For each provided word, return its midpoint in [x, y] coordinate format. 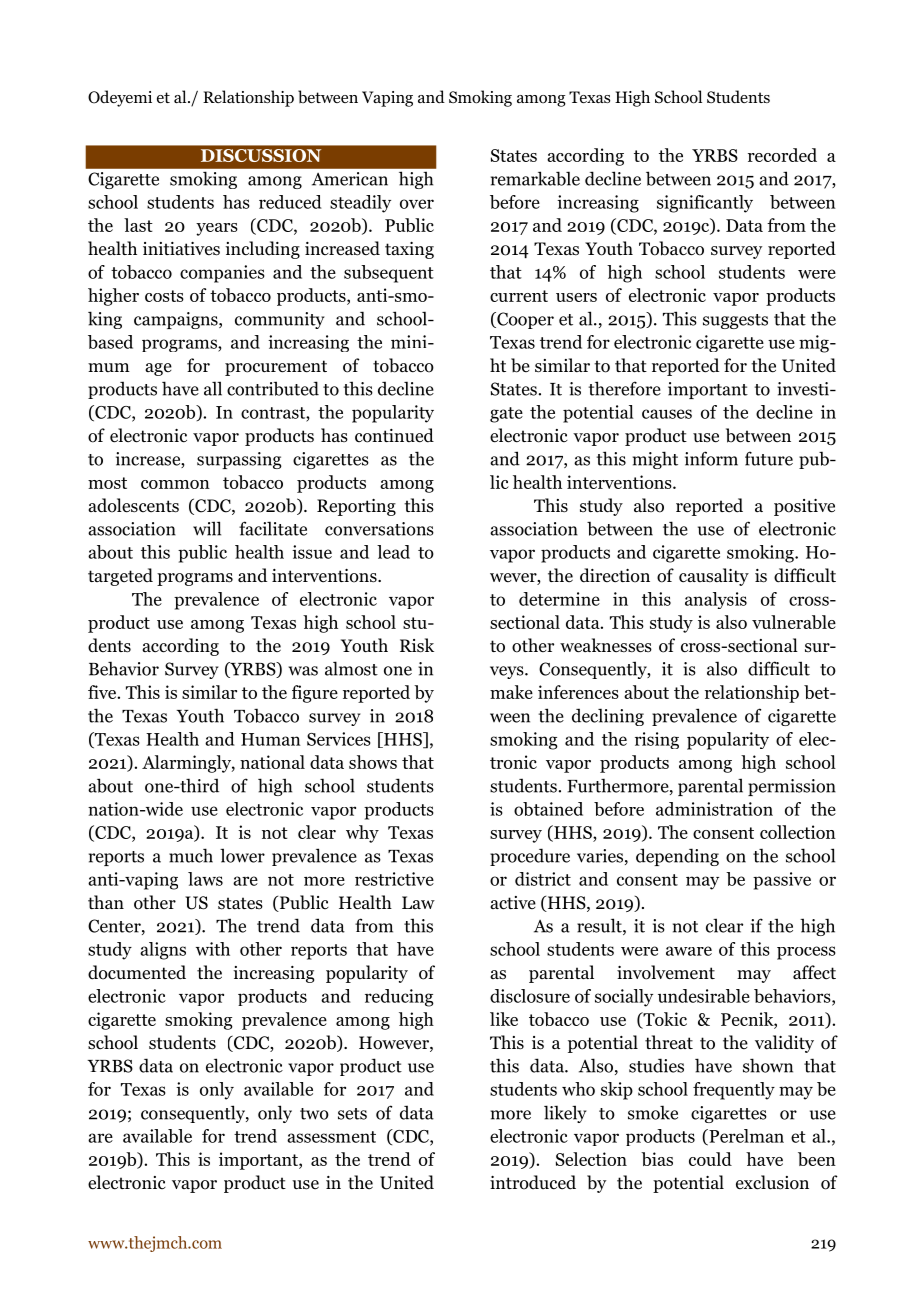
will [207, 528]
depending [677, 857]
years [217, 229]
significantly [705, 204]
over [417, 204]
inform [711, 458]
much [191, 855]
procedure [530, 857]
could [710, 1159]
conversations [379, 529]
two [314, 1114]
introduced [533, 1182]
